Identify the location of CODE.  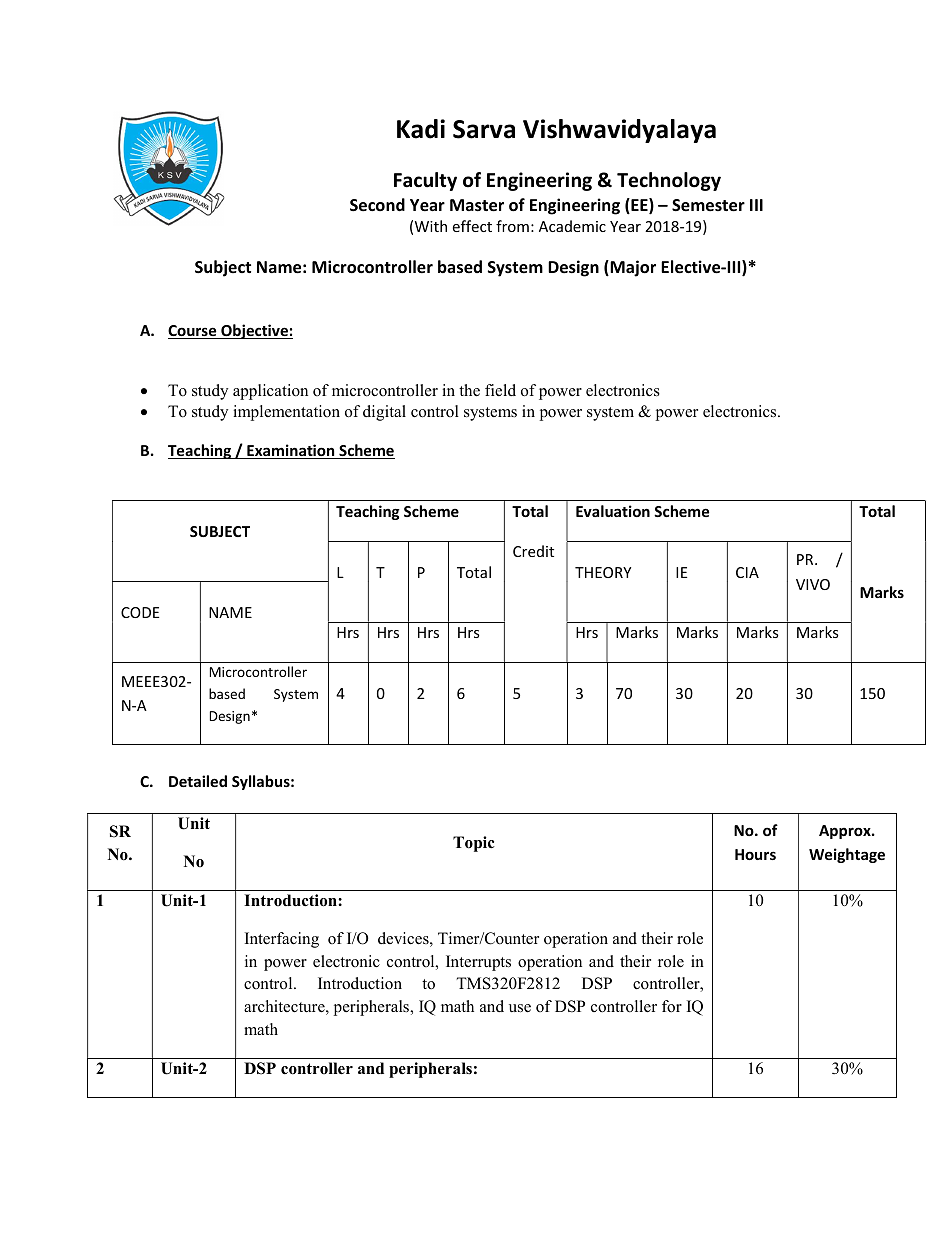
(140, 612).
